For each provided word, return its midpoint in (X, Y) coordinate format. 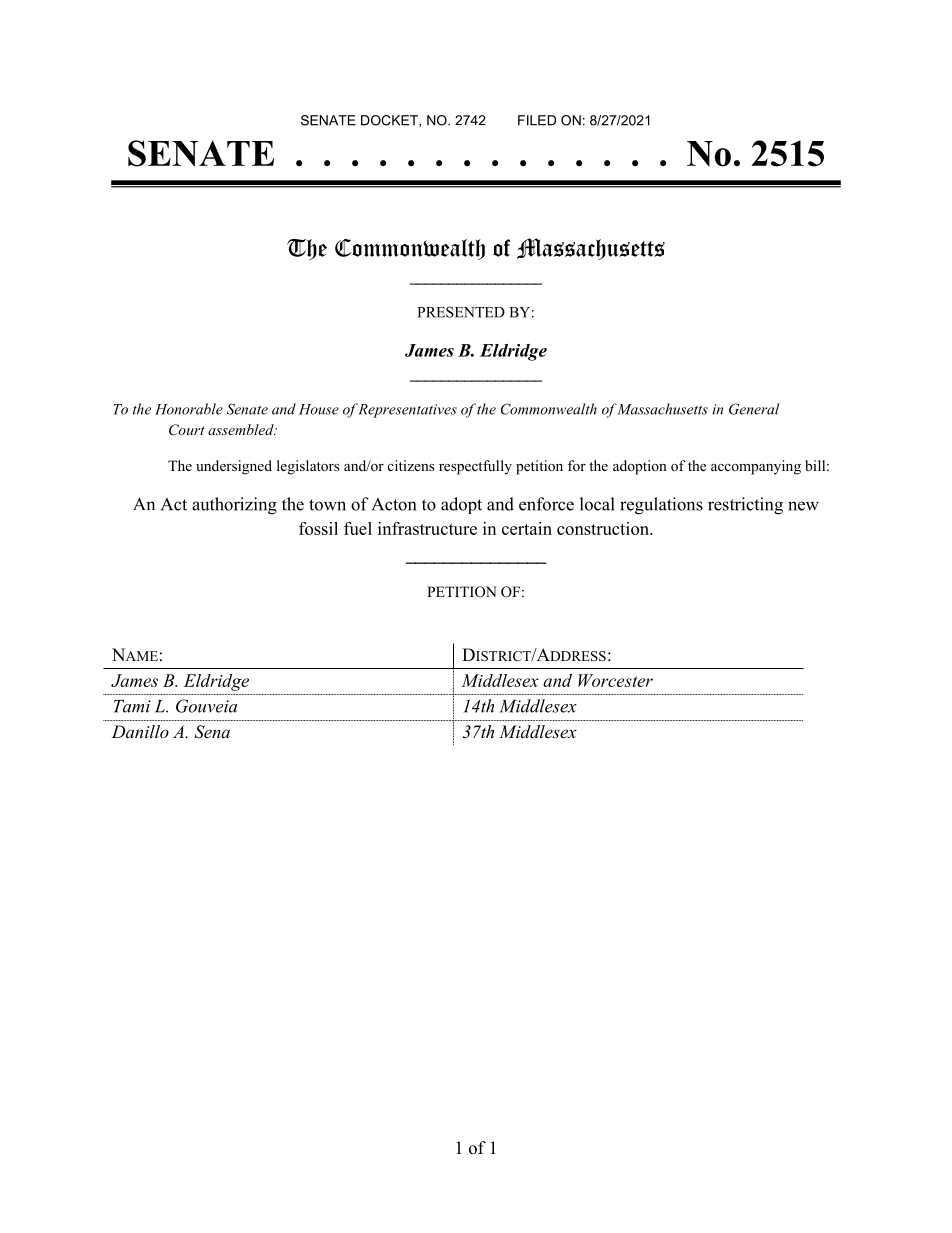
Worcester (615, 680)
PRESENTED (461, 312)
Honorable (189, 409)
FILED (537, 120)
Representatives (407, 411)
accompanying (756, 467)
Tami (132, 706)
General (754, 409)
